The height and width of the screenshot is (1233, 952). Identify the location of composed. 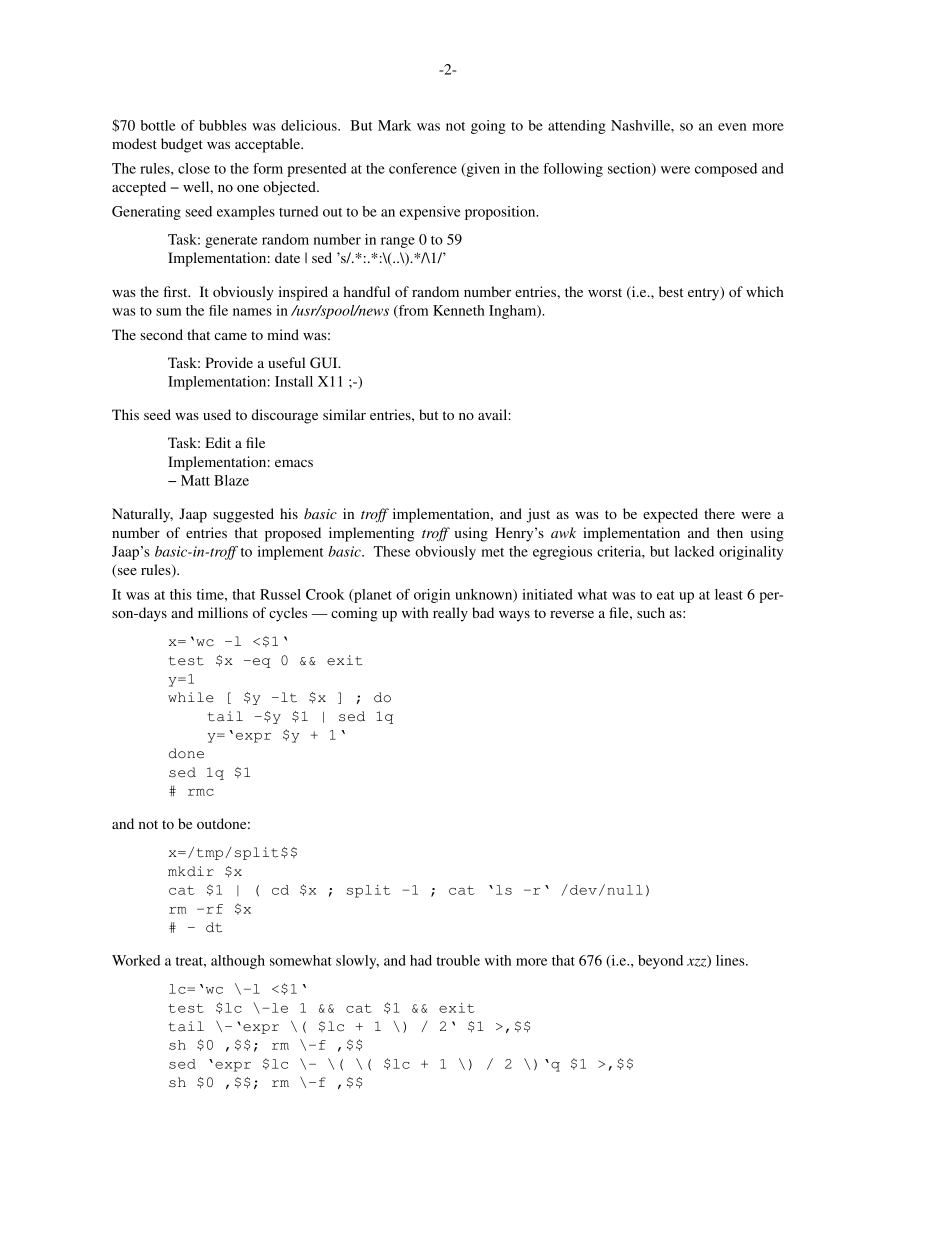
(726, 170).
